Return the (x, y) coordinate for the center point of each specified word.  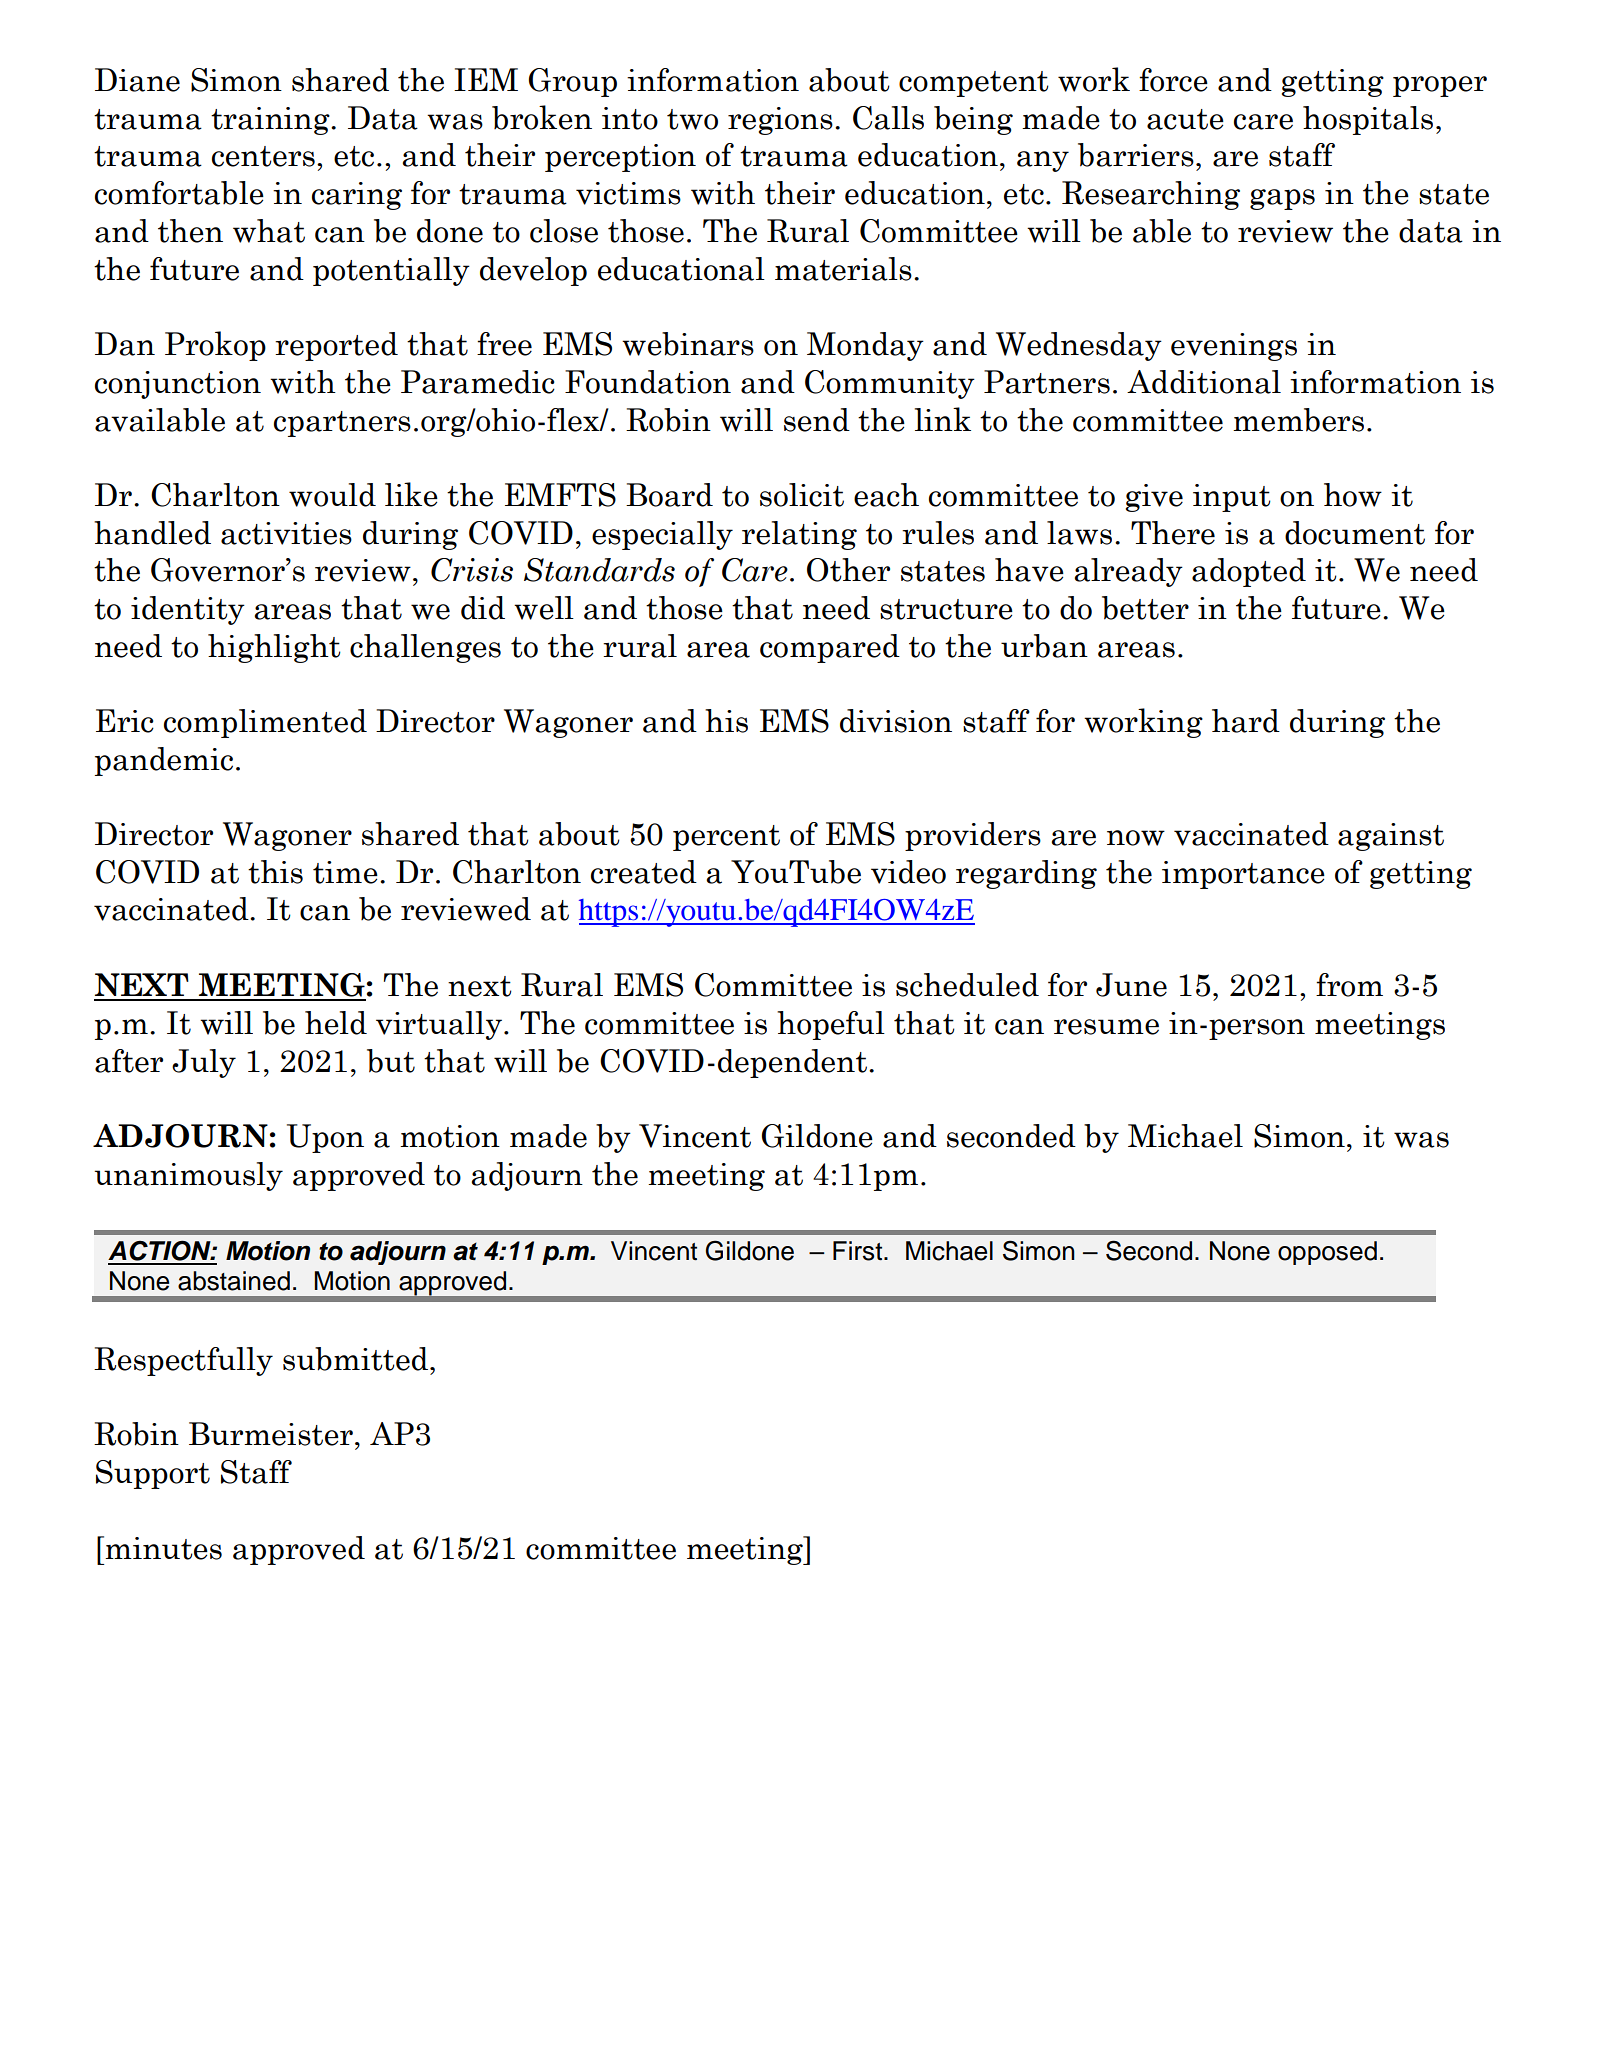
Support (153, 1474)
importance (1243, 875)
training (271, 121)
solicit (802, 495)
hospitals (1368, 120)
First (859, 1251)
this (275, 872)
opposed (1327, 1253)
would (332, 495)
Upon (325, 1138)
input (1232, 498)
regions (780, 121)
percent (726, 838)
